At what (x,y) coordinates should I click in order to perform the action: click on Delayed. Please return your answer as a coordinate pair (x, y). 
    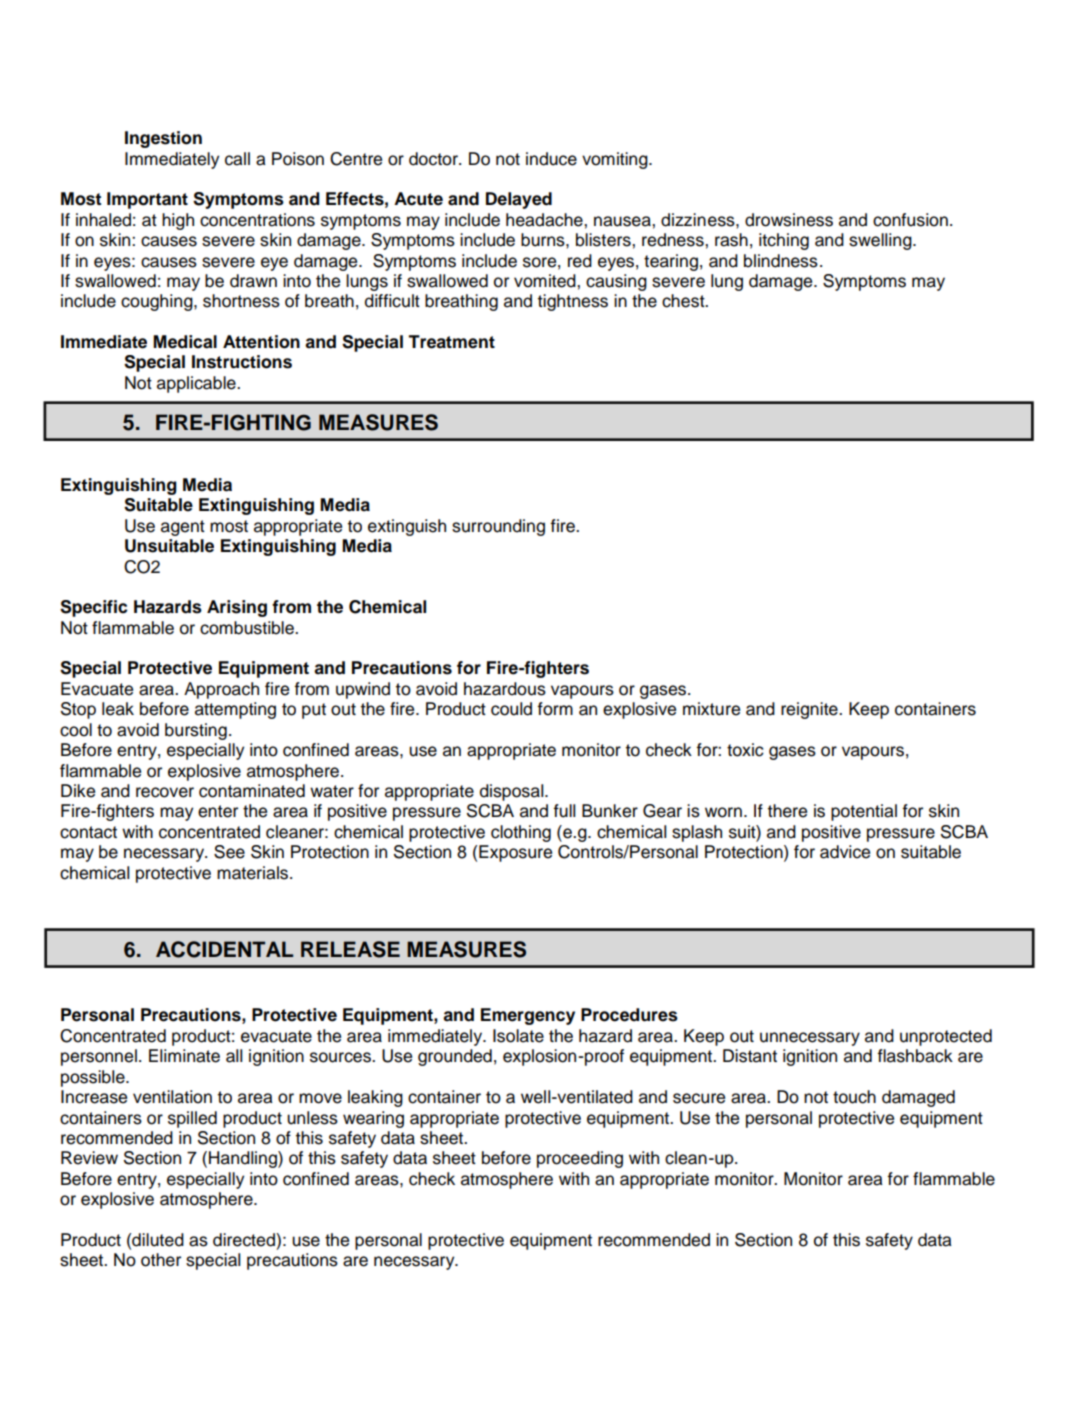
    Looking at the image, I should click on (519, 200).
